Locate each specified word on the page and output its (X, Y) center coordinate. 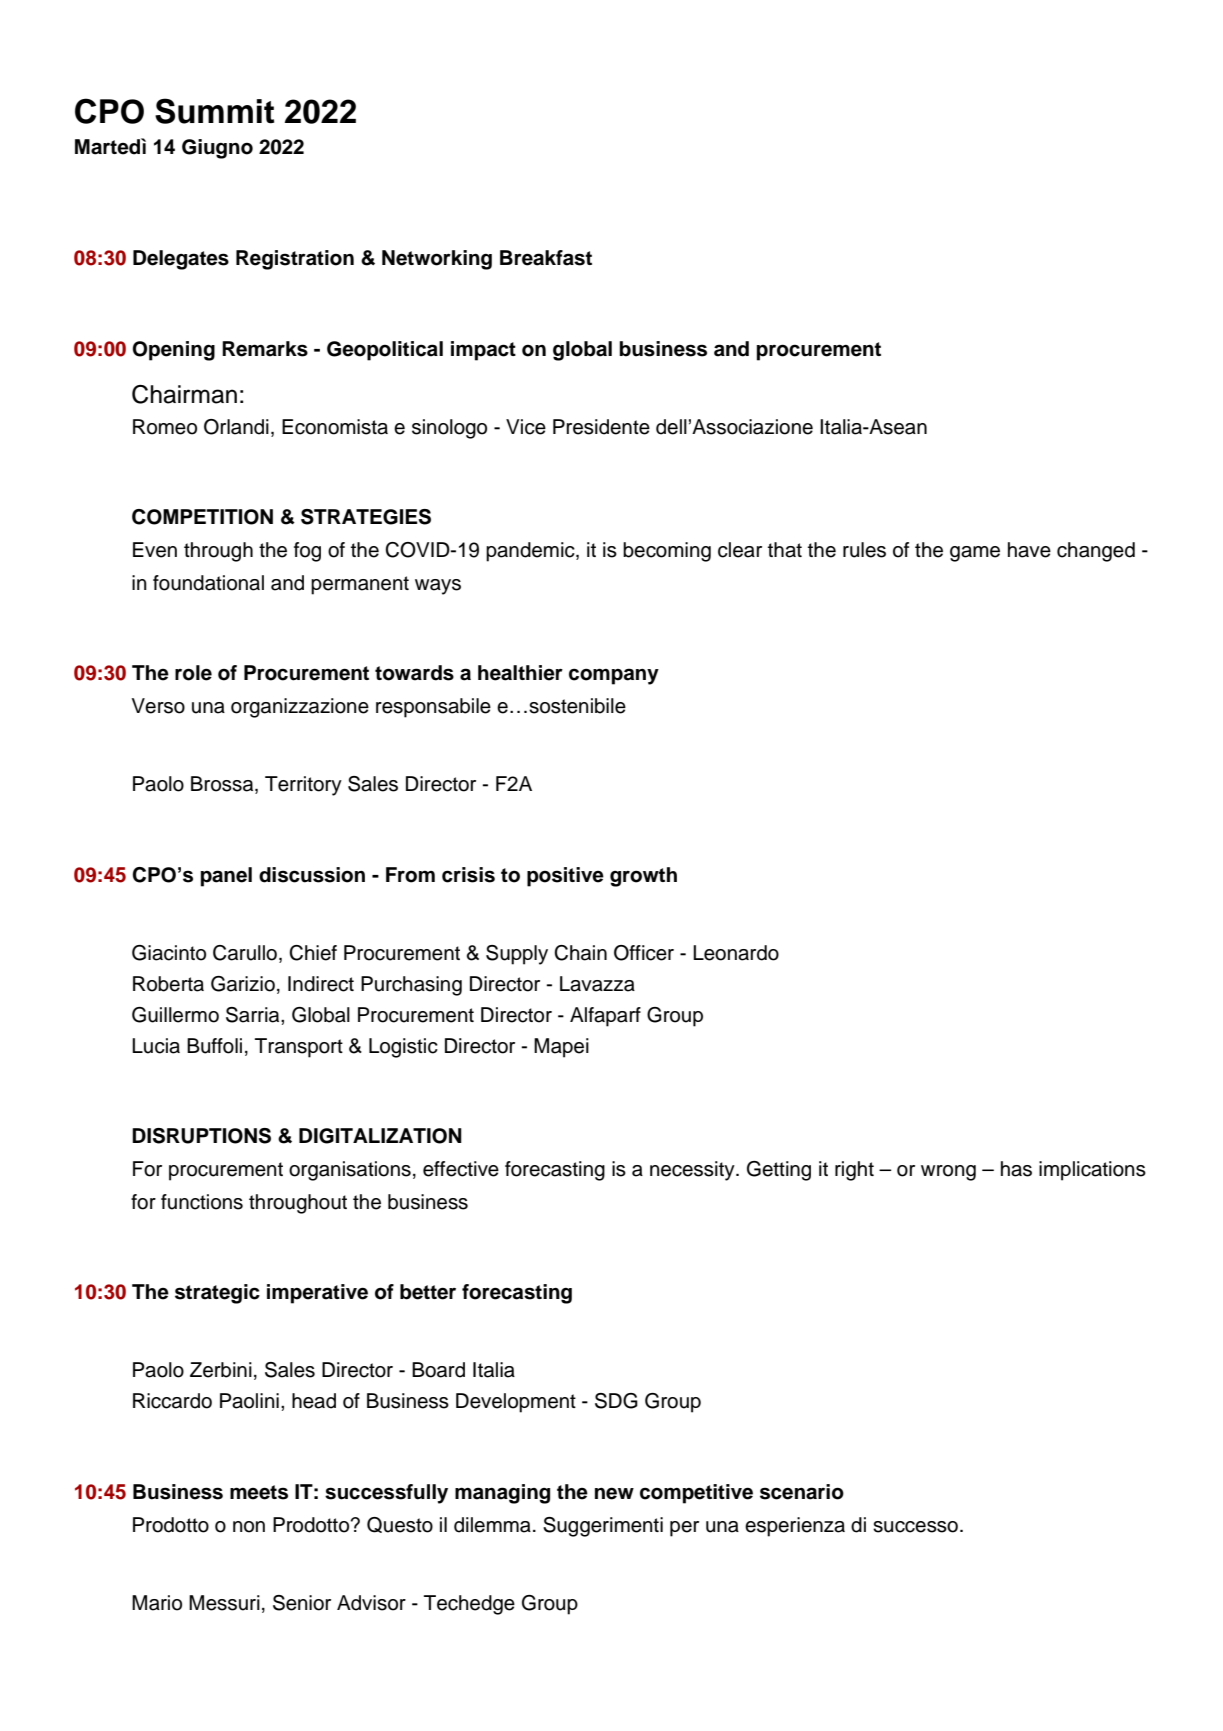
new (614, 1493)
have (1029, 550)
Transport (299, 1048)
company (614, 676)
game (975, 554)
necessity (693, 1171)
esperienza (795, 1527)
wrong (948, 1173)
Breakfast (546, 258)
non (249, 1527)
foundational (208, 583)
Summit (214, 111)
